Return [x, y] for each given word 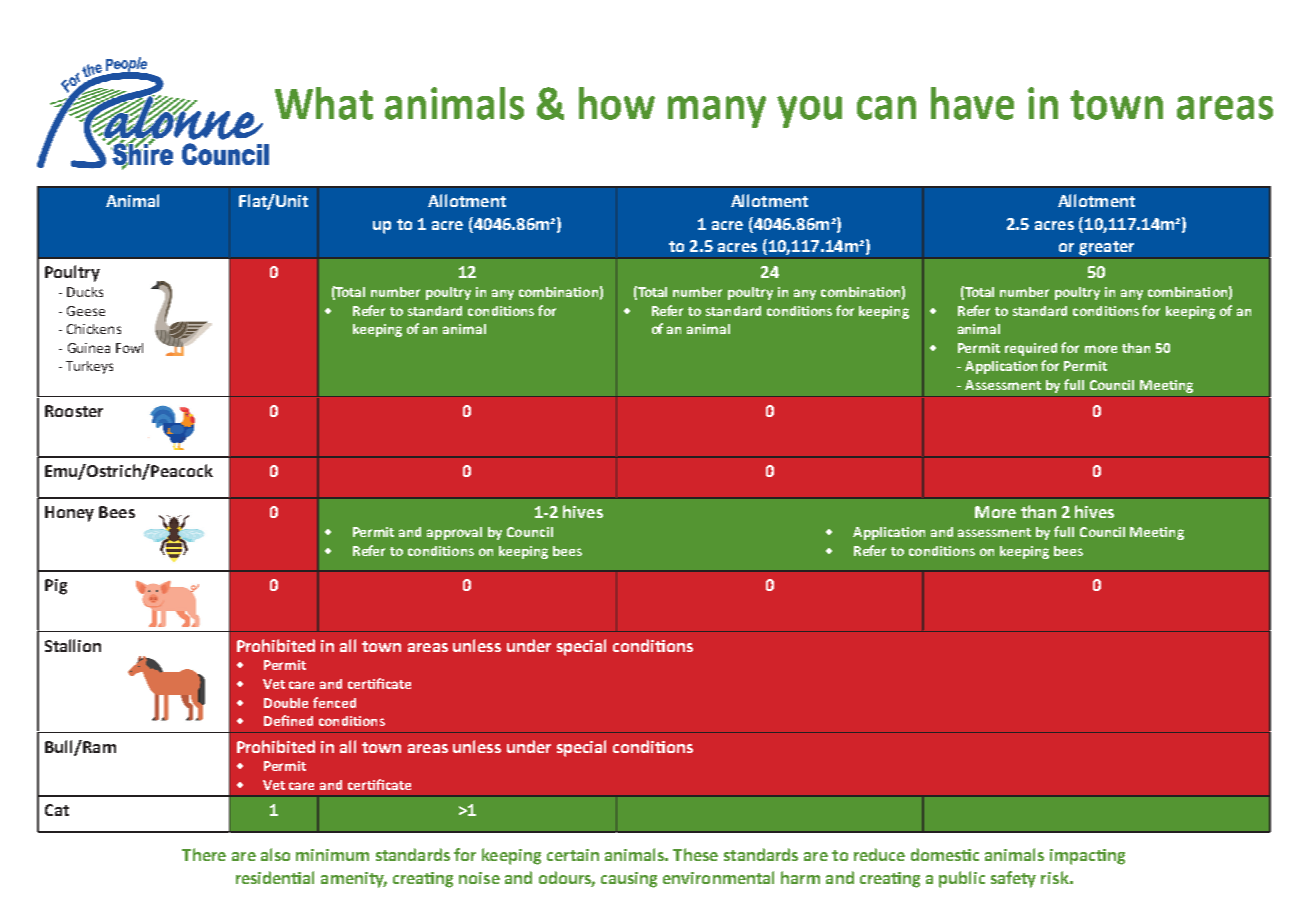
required [1031, 349]
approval [454, 533]
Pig [56, 587]
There [204, 854]
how [617, 103]
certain [573, 855]
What [324, 103]
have [972, 103]
